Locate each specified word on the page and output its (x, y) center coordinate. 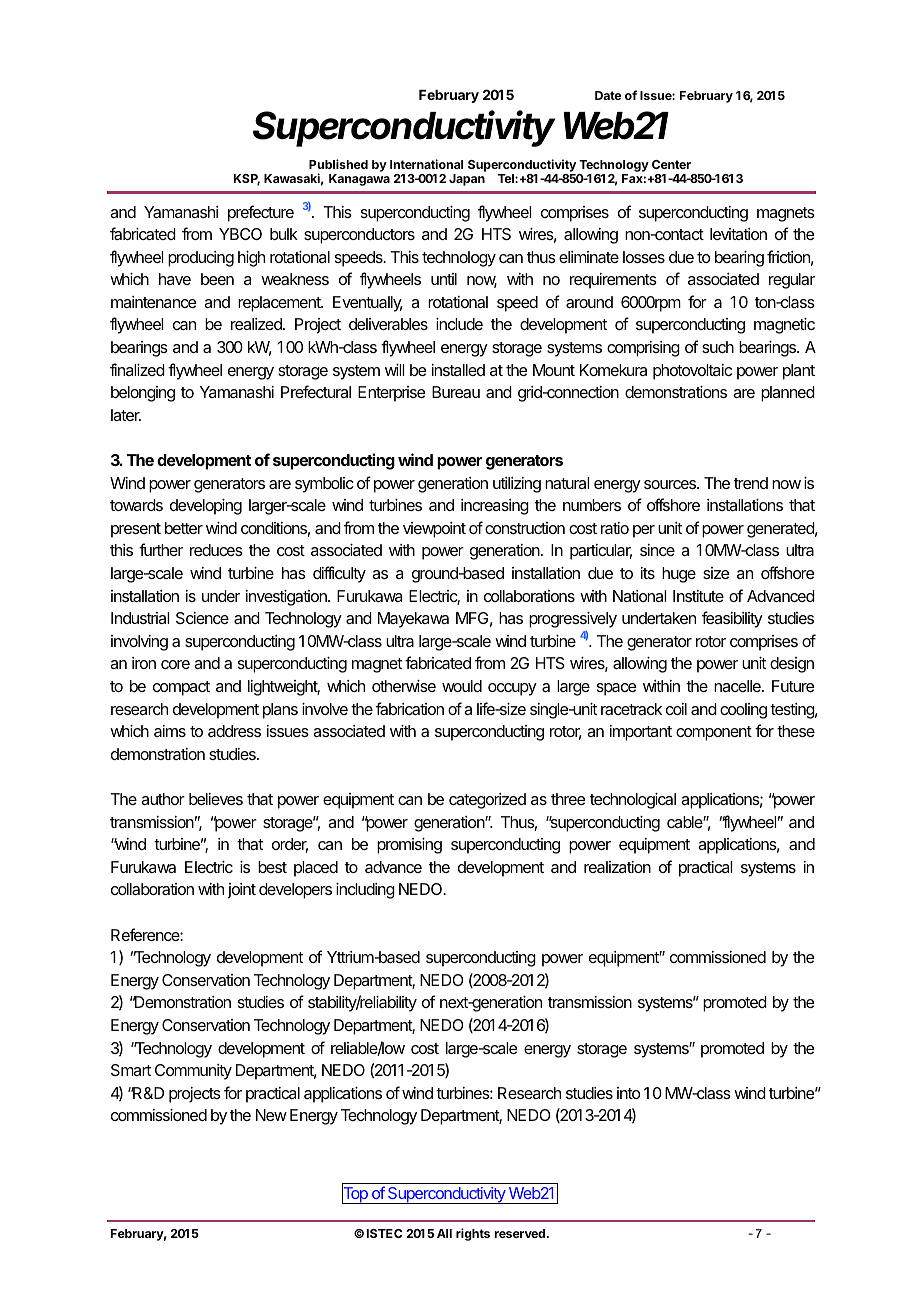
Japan (467, 180)
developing (206, 507)
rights (473, 1234)
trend (751, 483)
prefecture (261, 213)
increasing (495, 507)
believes (216, 799)
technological (633, 801)
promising (409, 846)
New (271, 1115)
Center (671, 164)
